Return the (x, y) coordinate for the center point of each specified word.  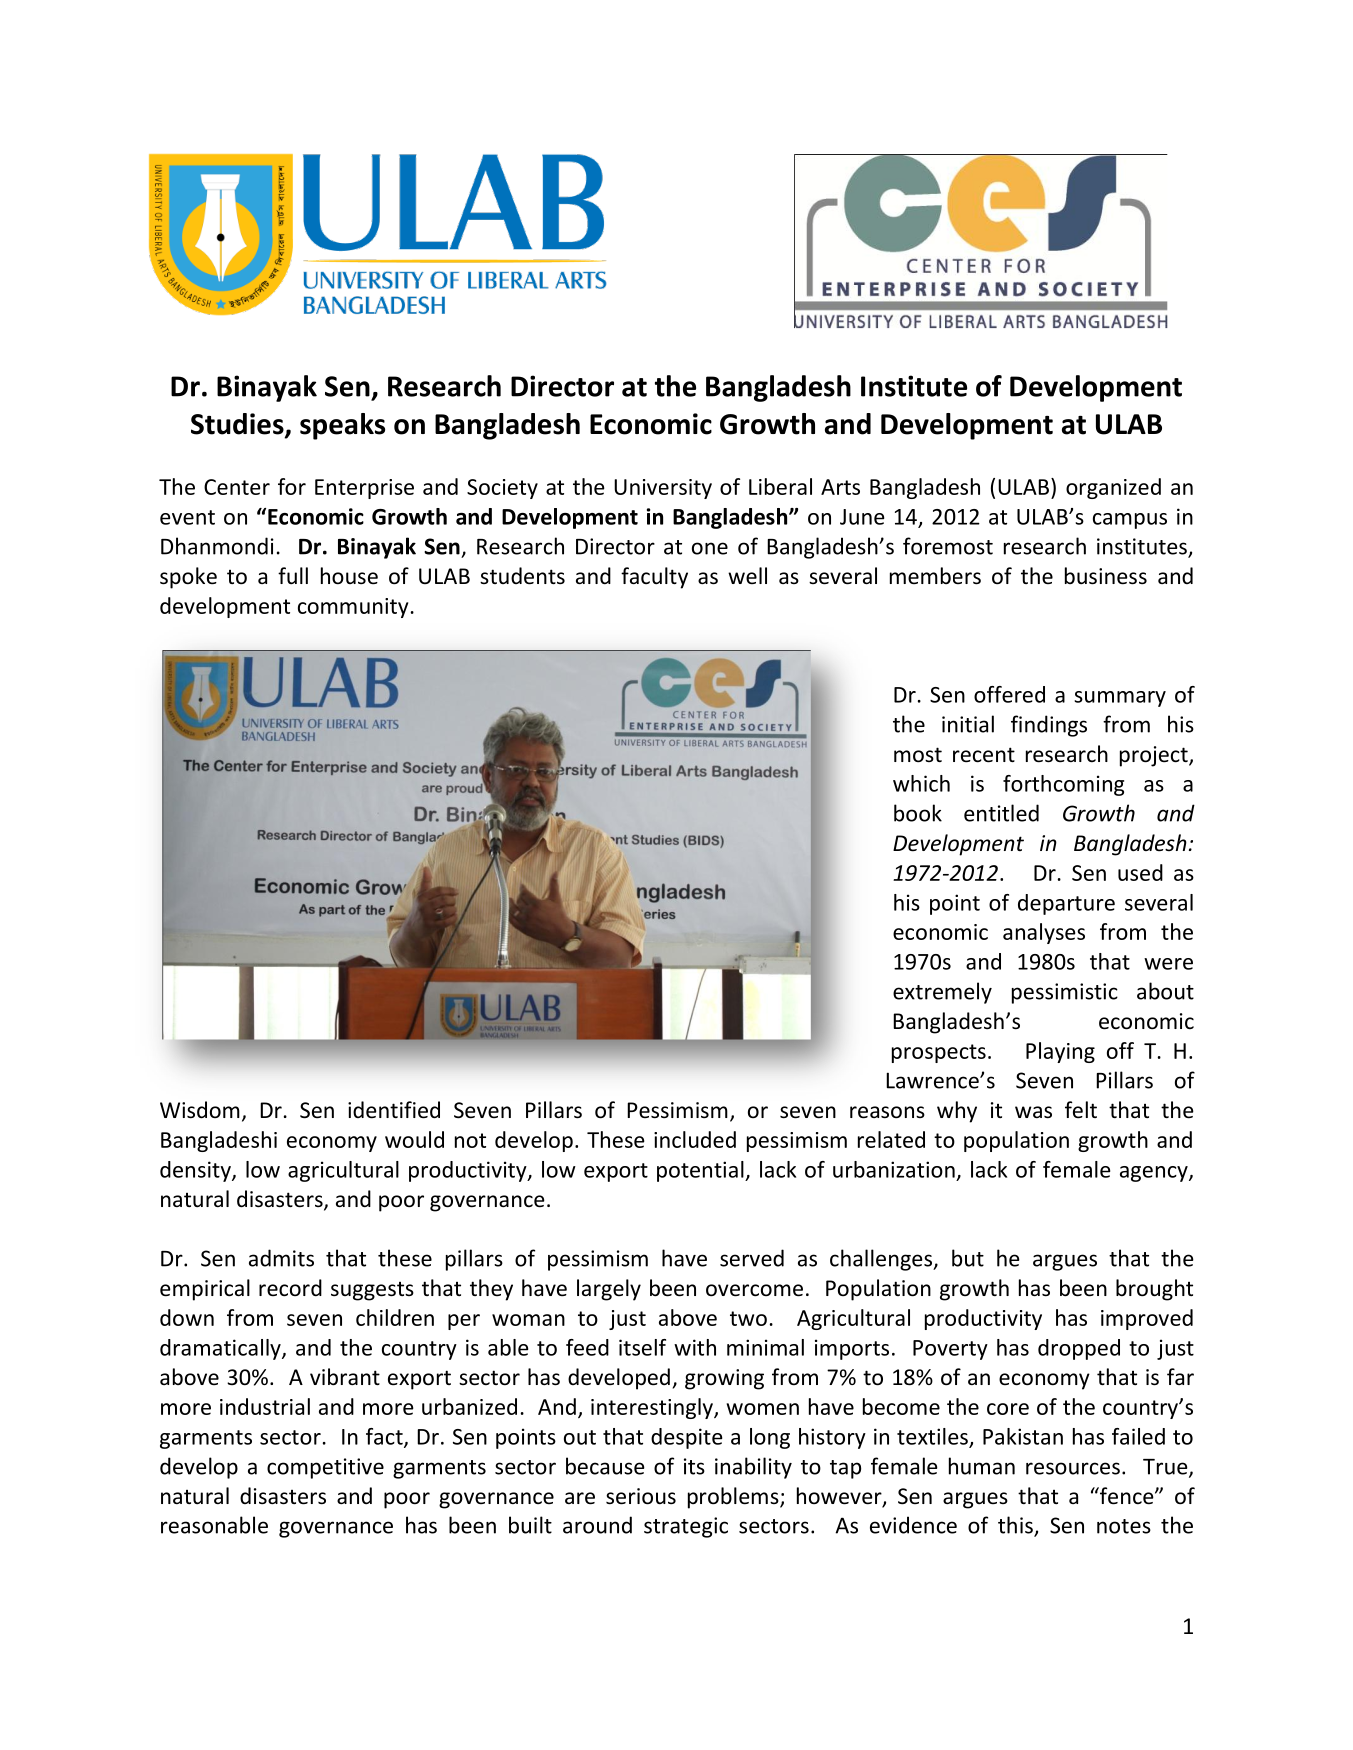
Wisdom (200, 1110)
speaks (342, 426)
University (663, 489)
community (353, 608)
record (290, 1288)
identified (394, 1110)
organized (1113, 488)
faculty (654, 578)
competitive (325, 1468)
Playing (1060, 1052)
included (695, 1139)
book (918, 813)
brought (1154, 1290)
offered (1009, 694)
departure (1066, 904)
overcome (754, 1290)
